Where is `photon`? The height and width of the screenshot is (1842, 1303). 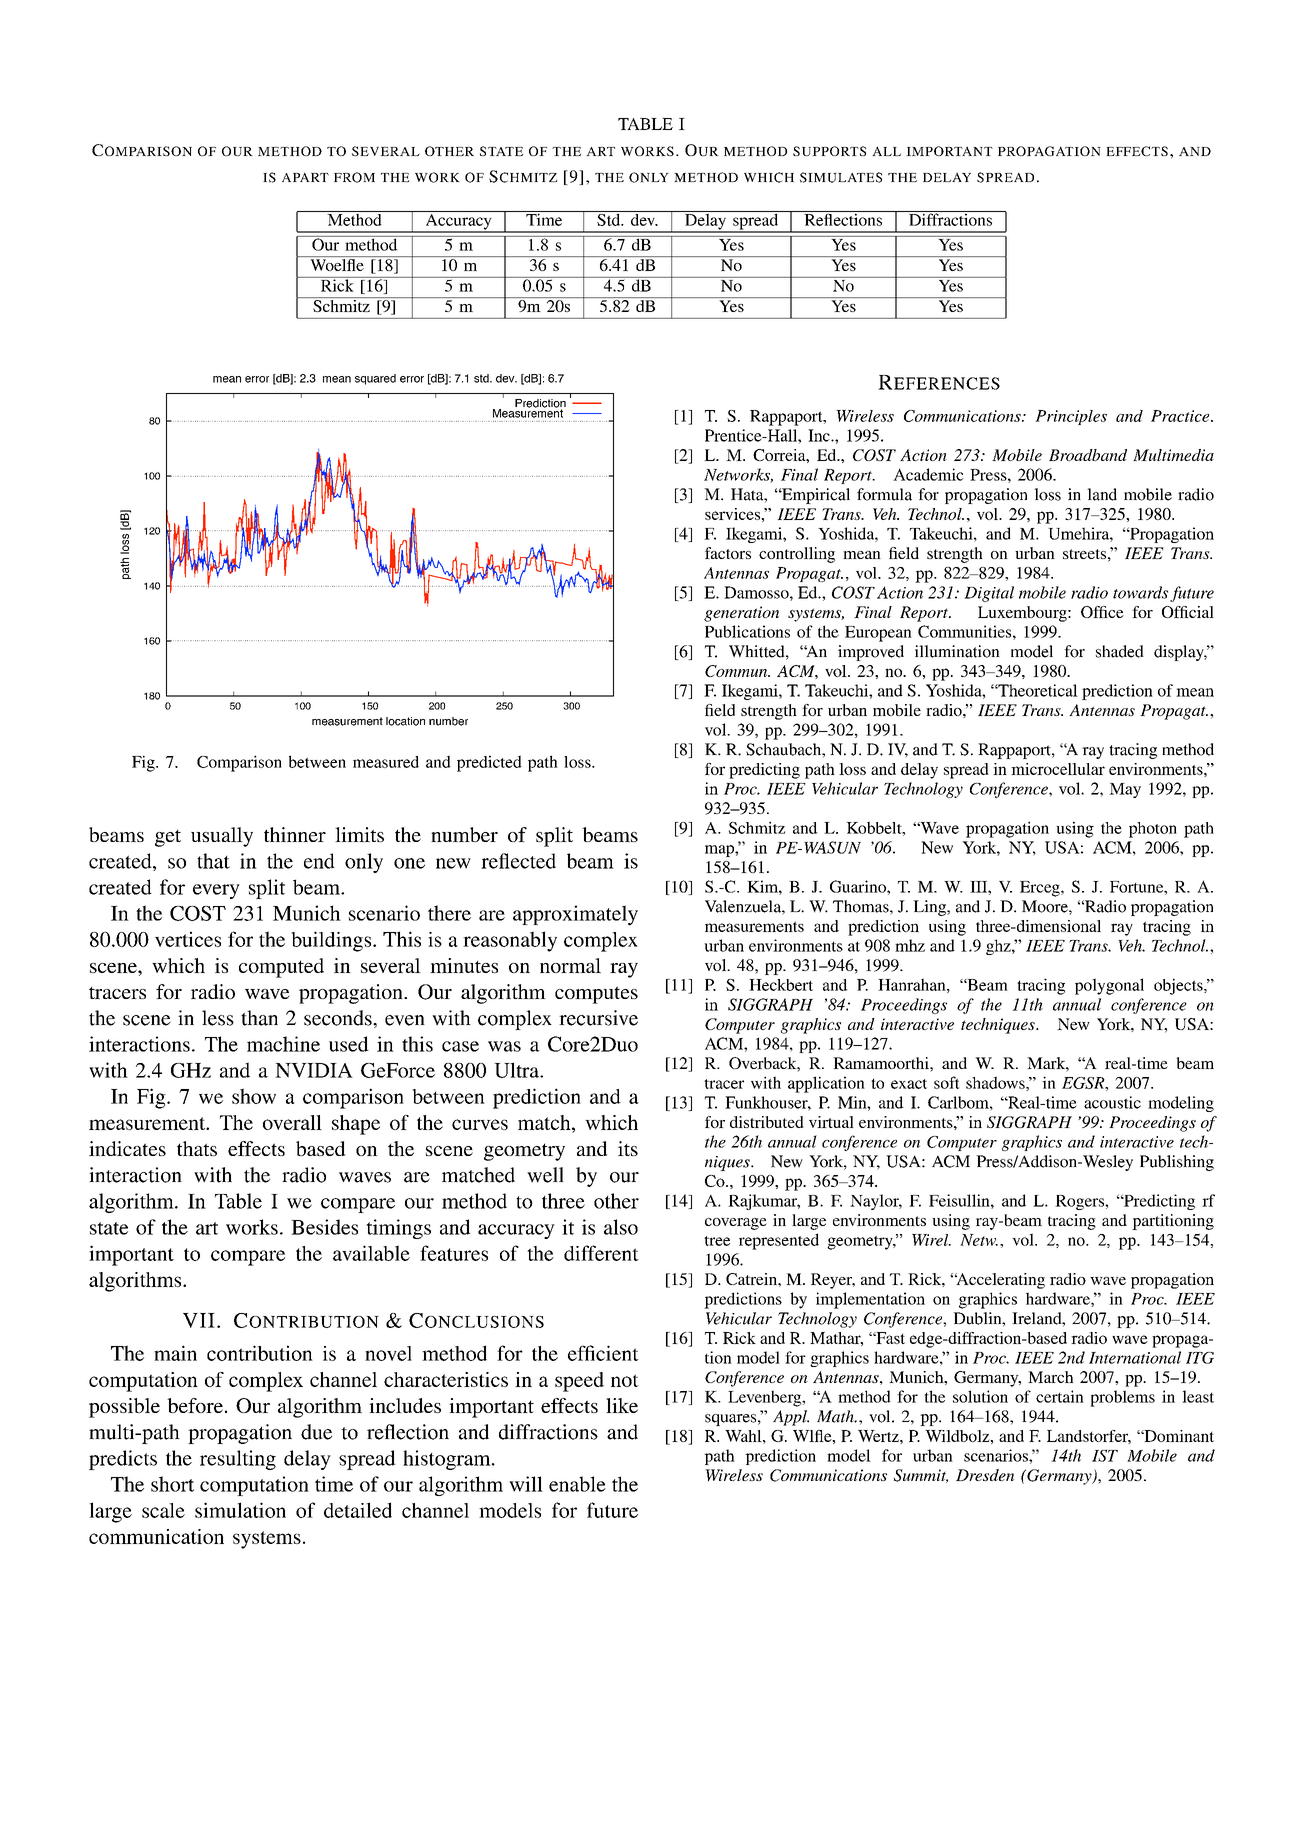 photon is located at coordinates (1153, 830).
